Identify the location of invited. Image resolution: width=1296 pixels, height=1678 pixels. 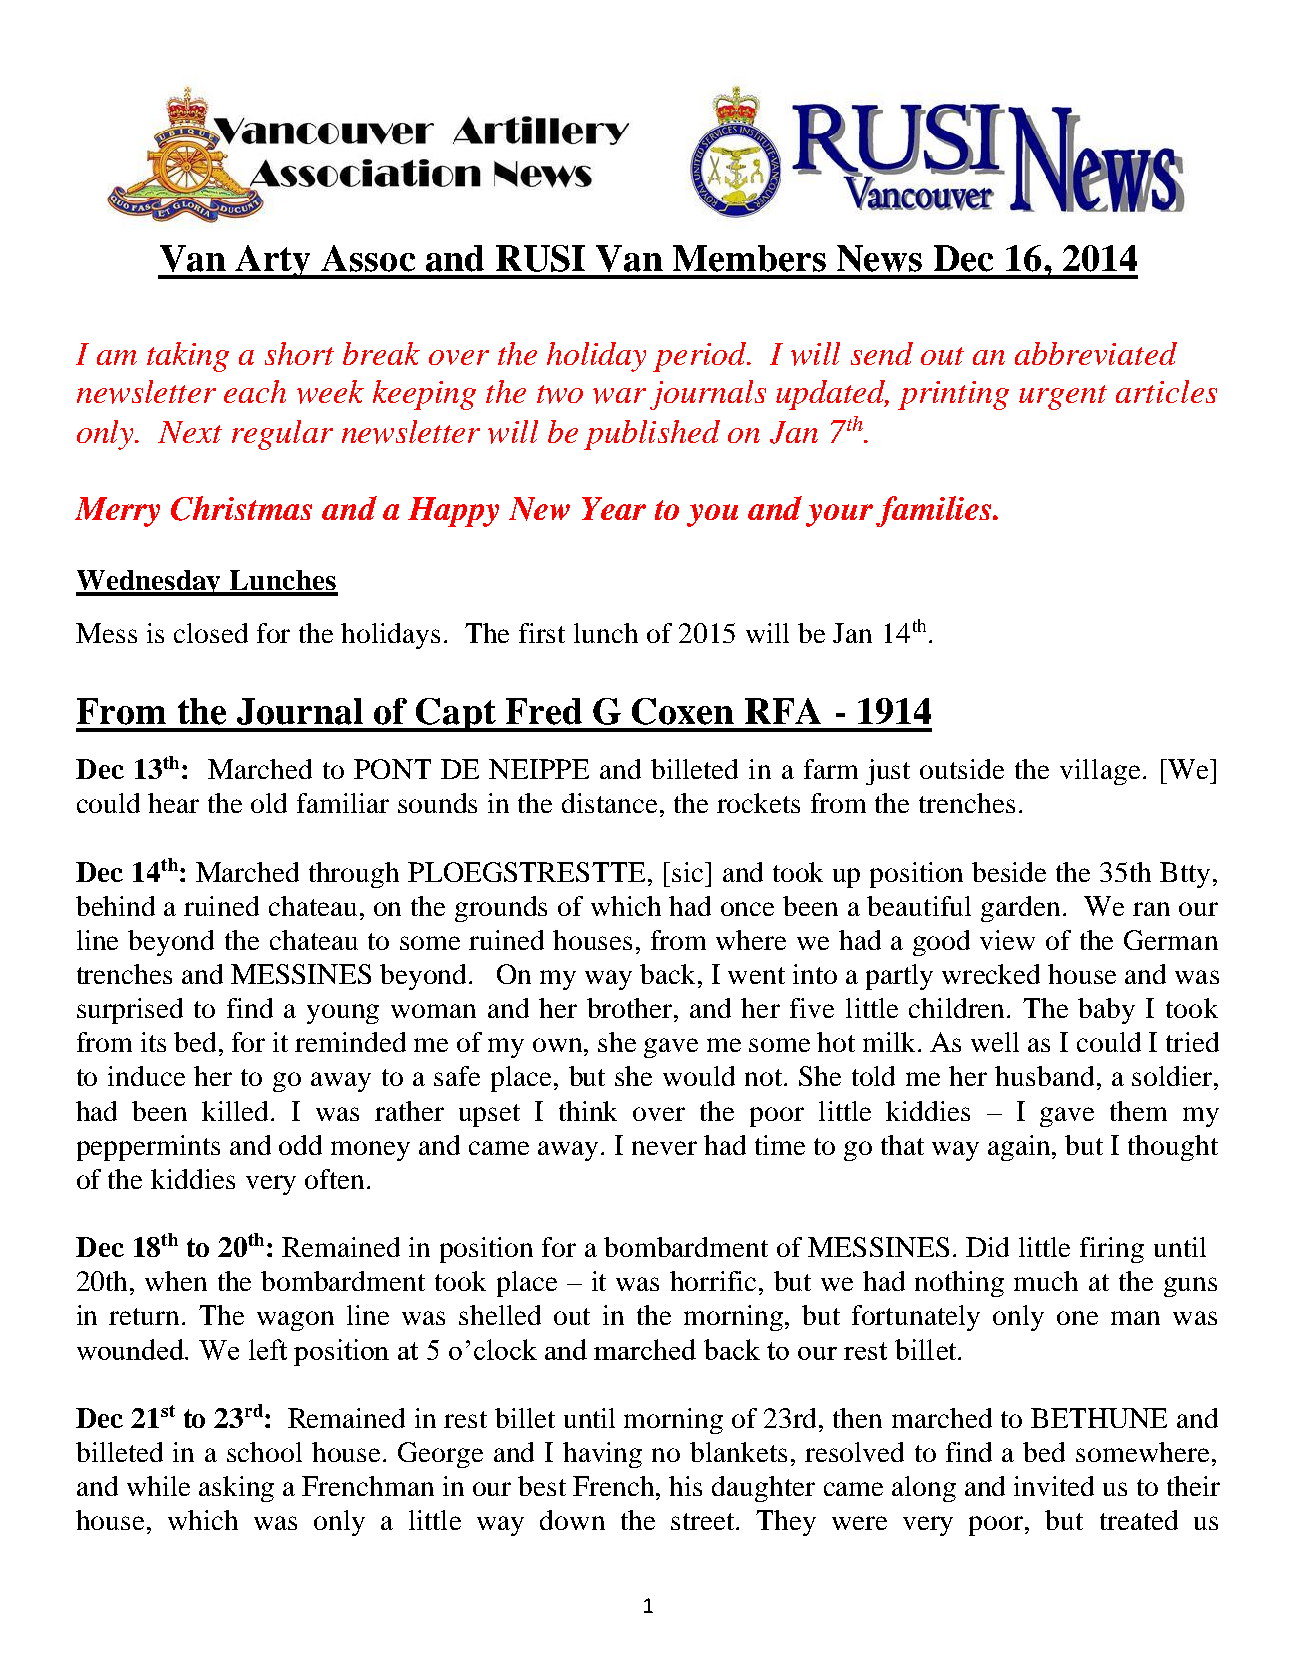
(1054, 1486).
